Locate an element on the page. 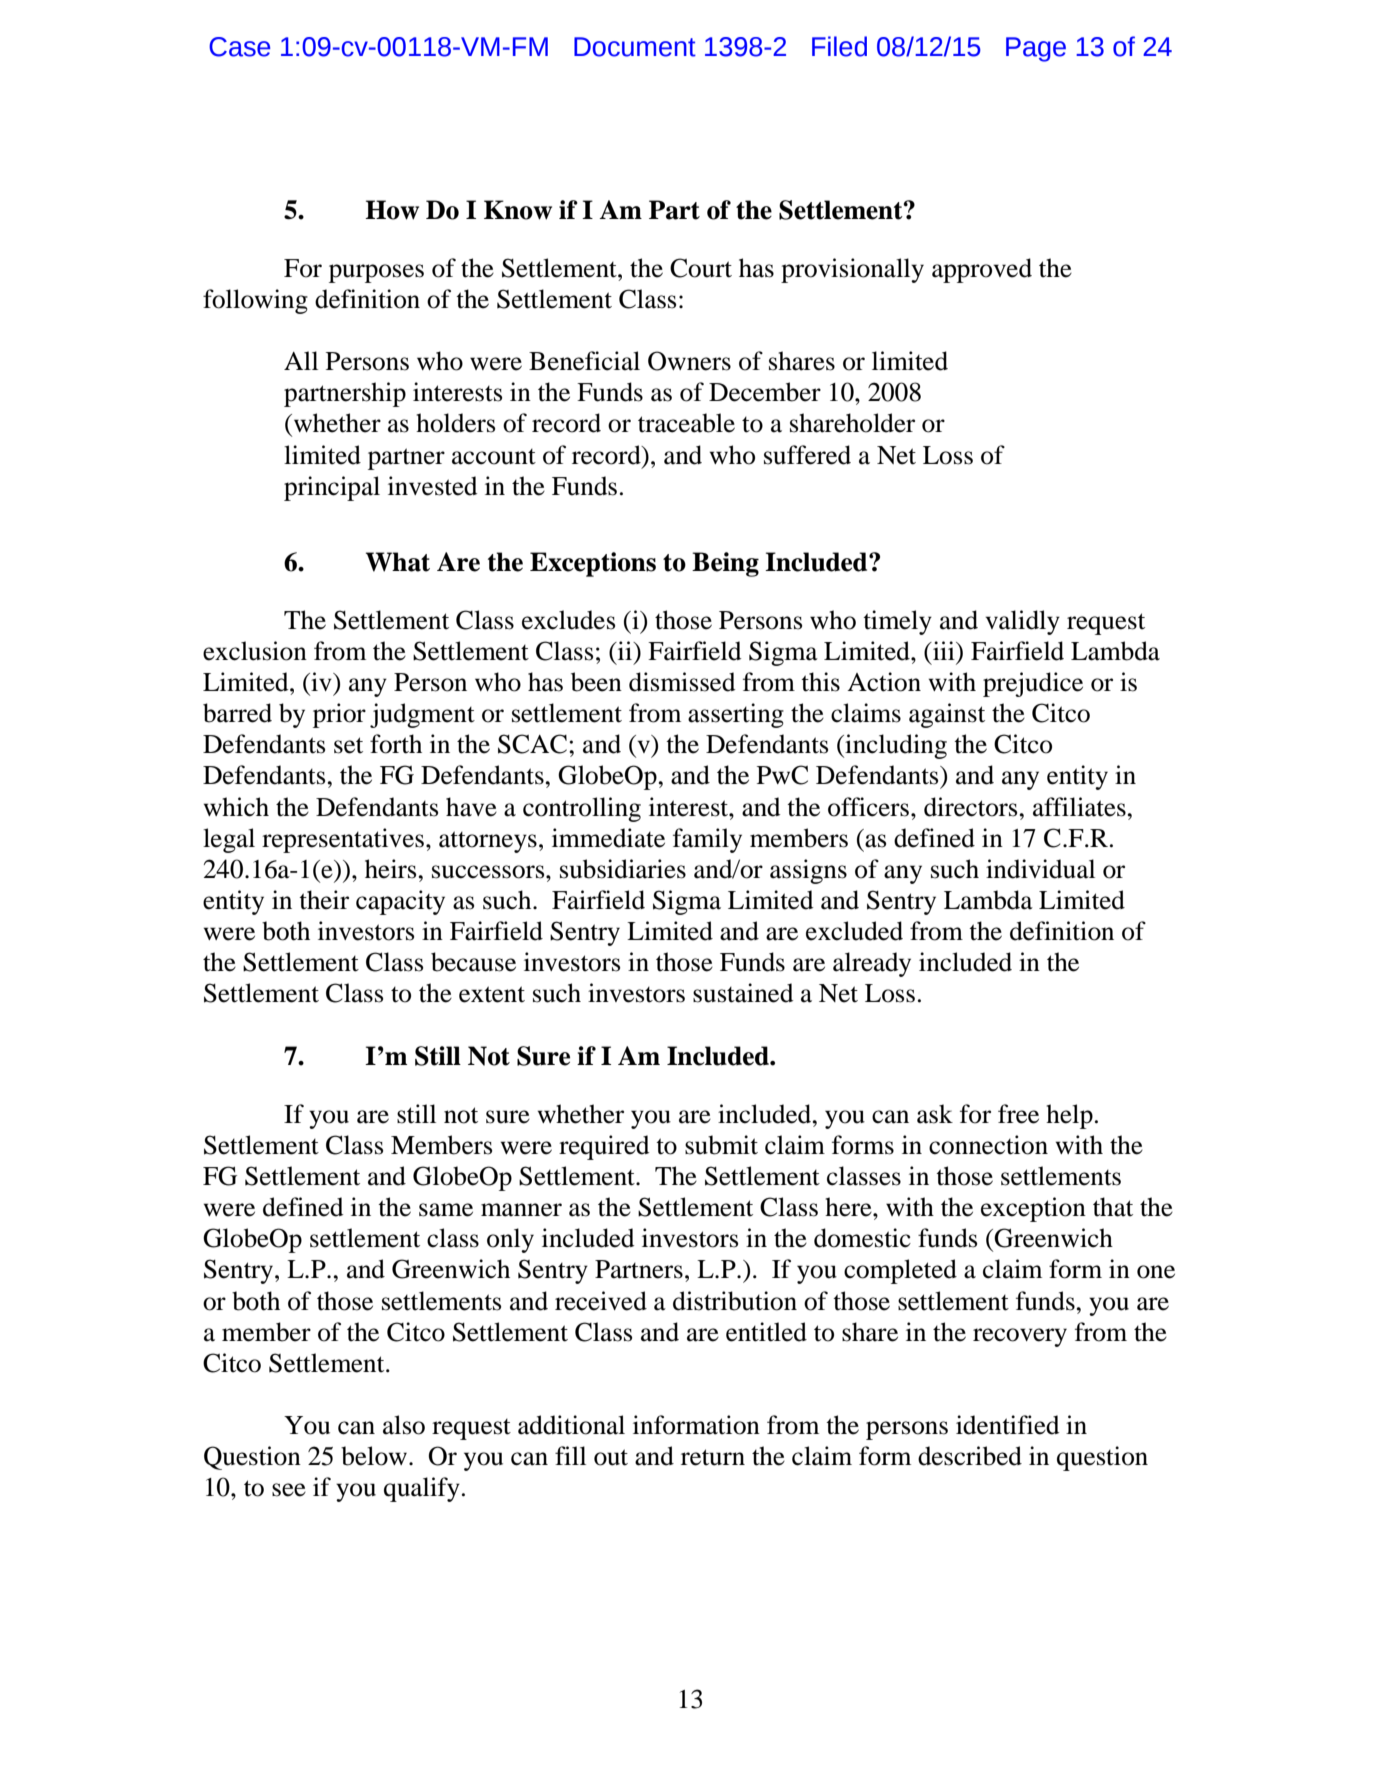 The width and height of the page is (1381, 1787). Document is located at coordinates (635, 47).
